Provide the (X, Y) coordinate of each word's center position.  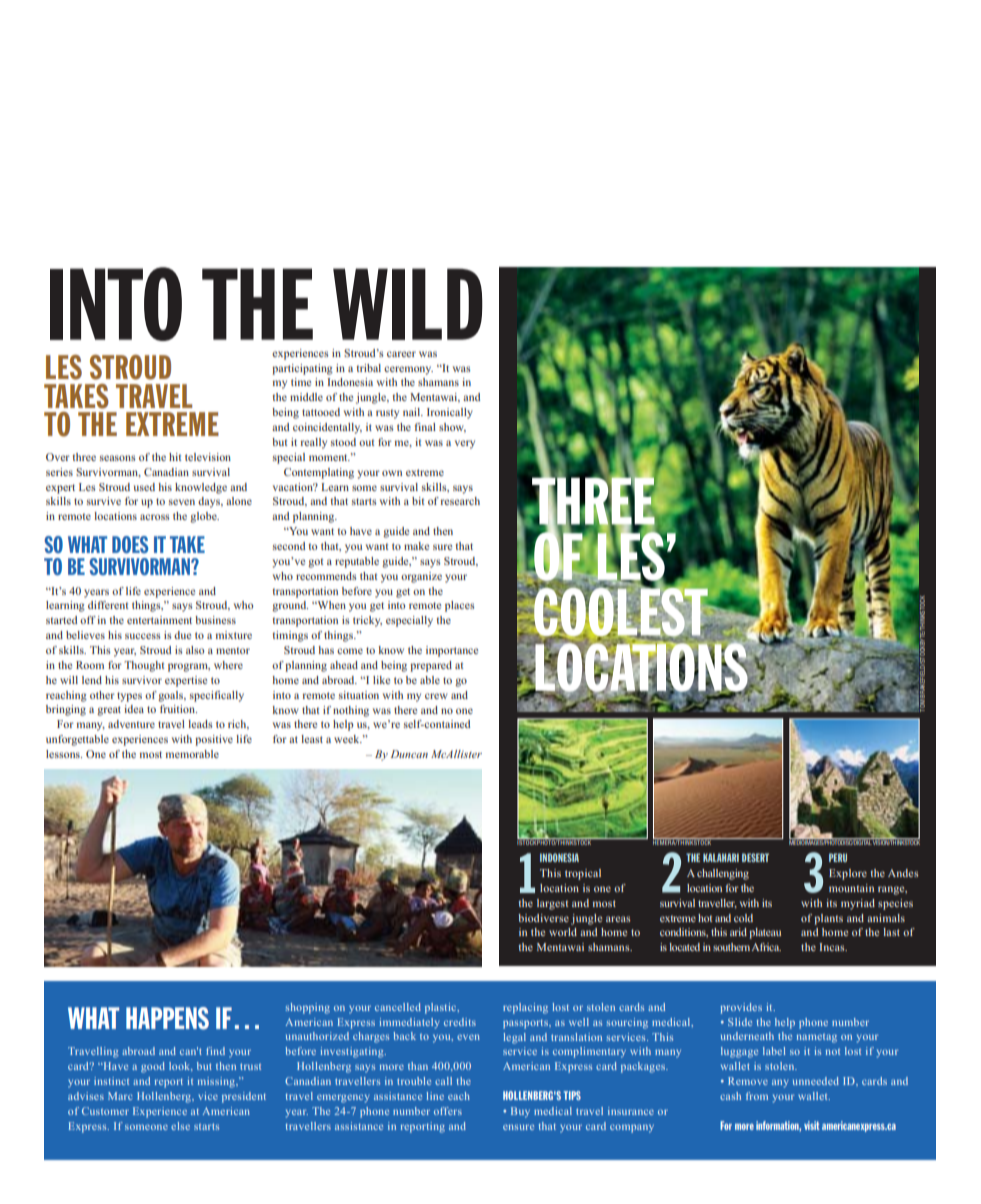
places (460, 606)
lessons (64, 754)
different (108, 605)
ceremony (408, 370)
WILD (408, 304)
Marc (120, 1096)
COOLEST (621, 612)
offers (448, 1111)
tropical (583, 874)
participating (302, 369)
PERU (838, 857)
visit (812, 1125)
